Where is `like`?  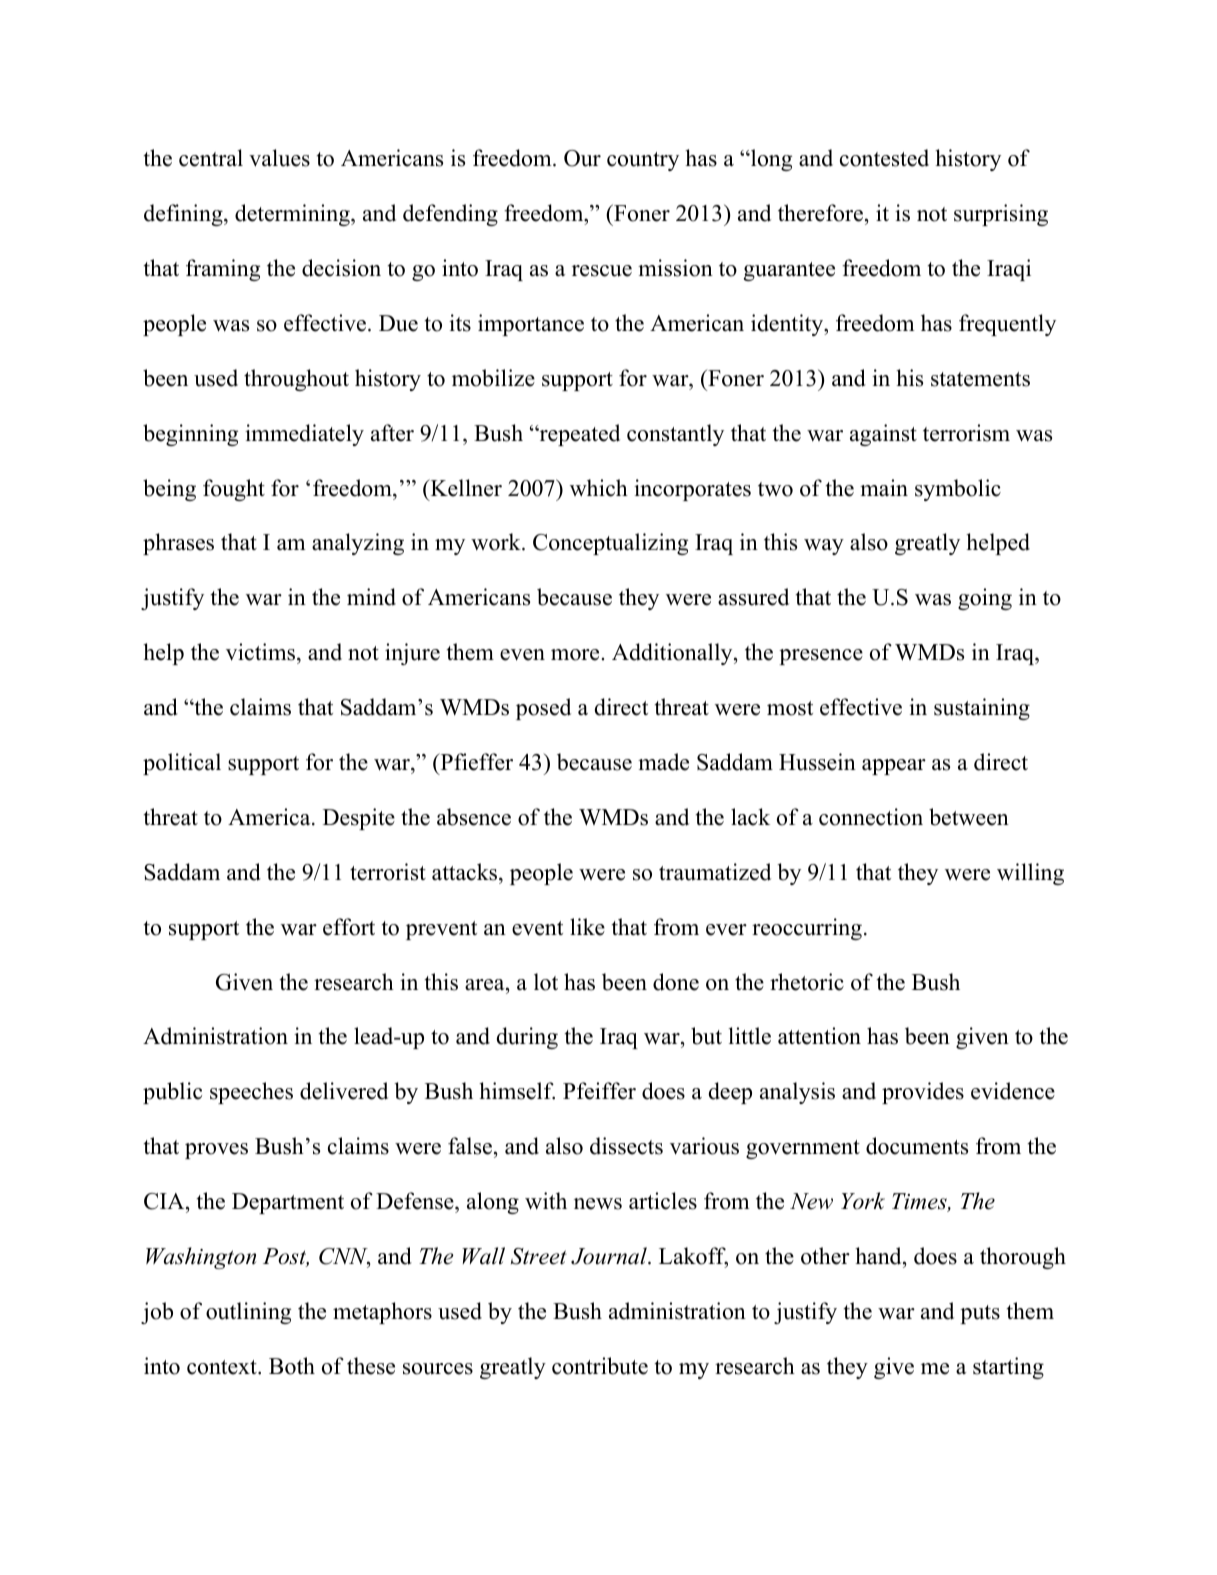
like is located at coordinates (587, 927).
